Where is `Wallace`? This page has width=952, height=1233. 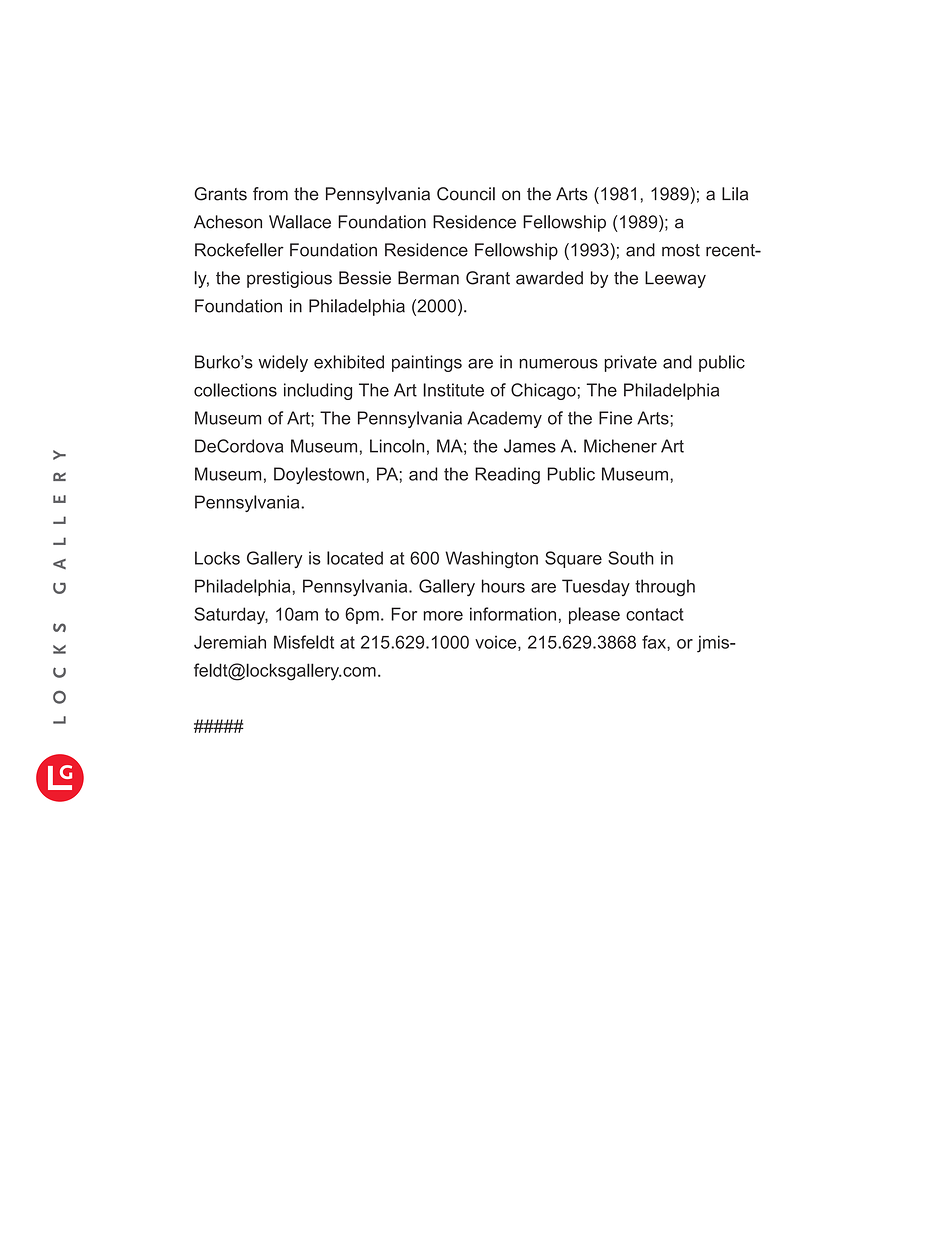 Wallace is located at coordinates (300, 222).
